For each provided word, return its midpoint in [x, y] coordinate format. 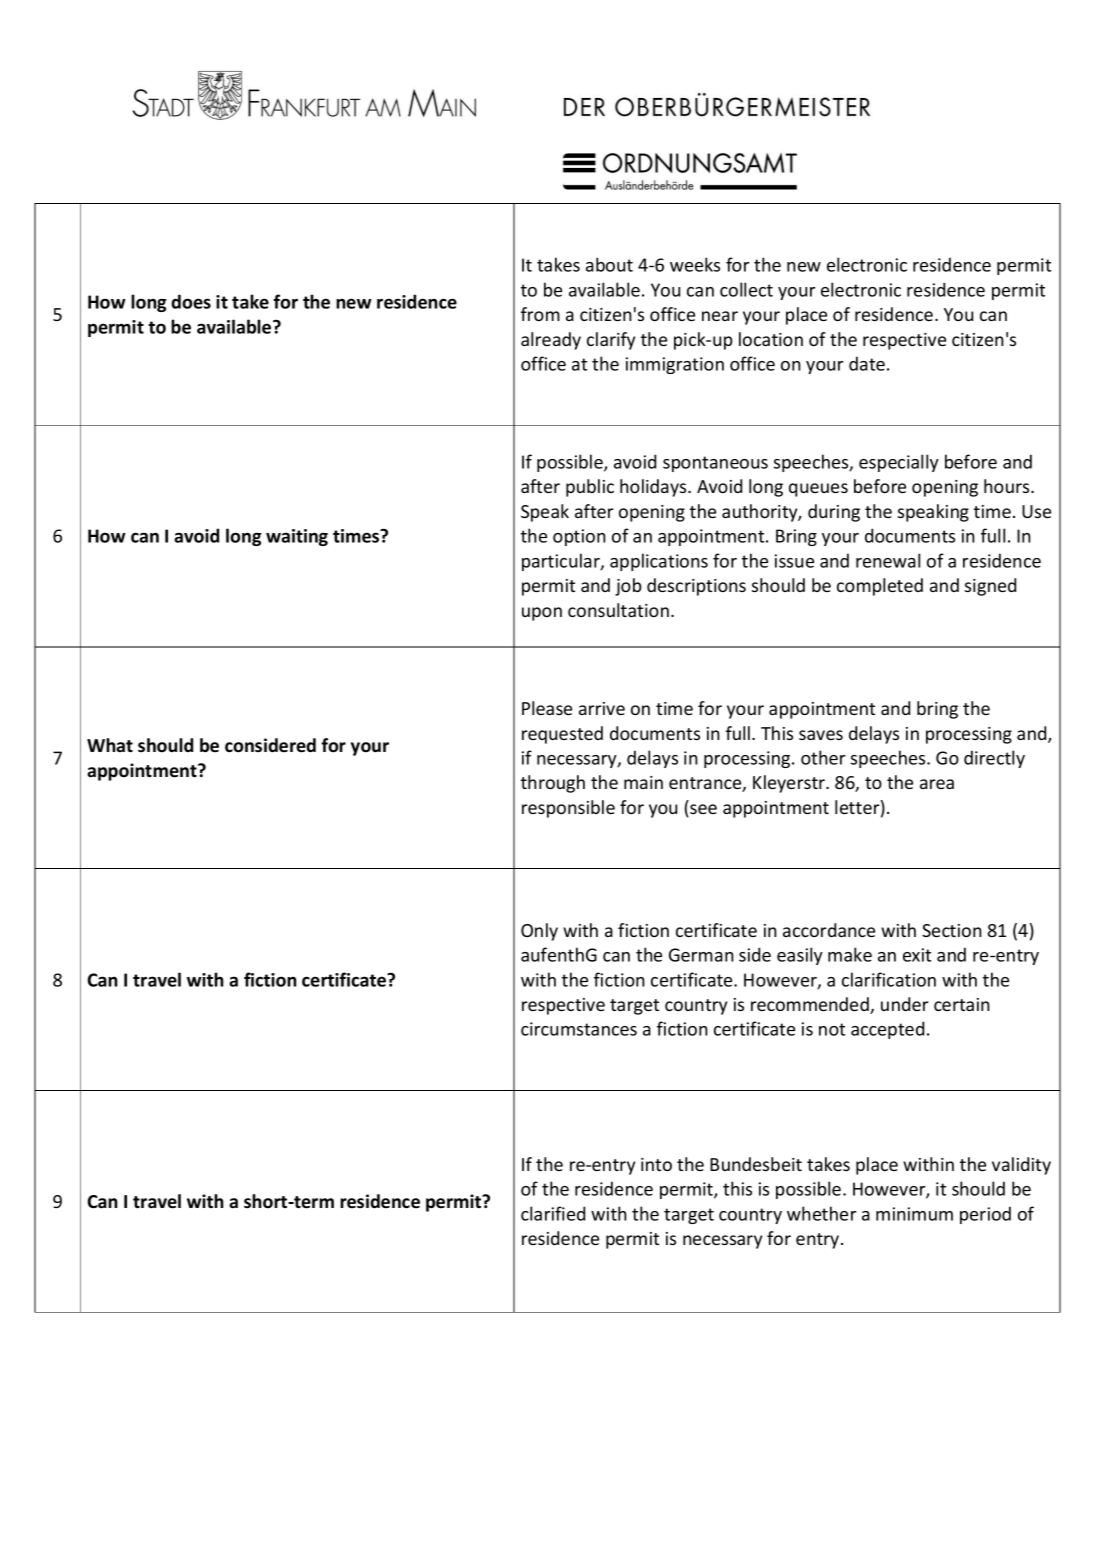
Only [539, 932]
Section [952, 930]
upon [542, 614]
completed [880, 587]
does [191, 301]
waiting [297, 537]
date [867, 363]
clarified [553, 1213]
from [540, 314]
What [110, 745]
